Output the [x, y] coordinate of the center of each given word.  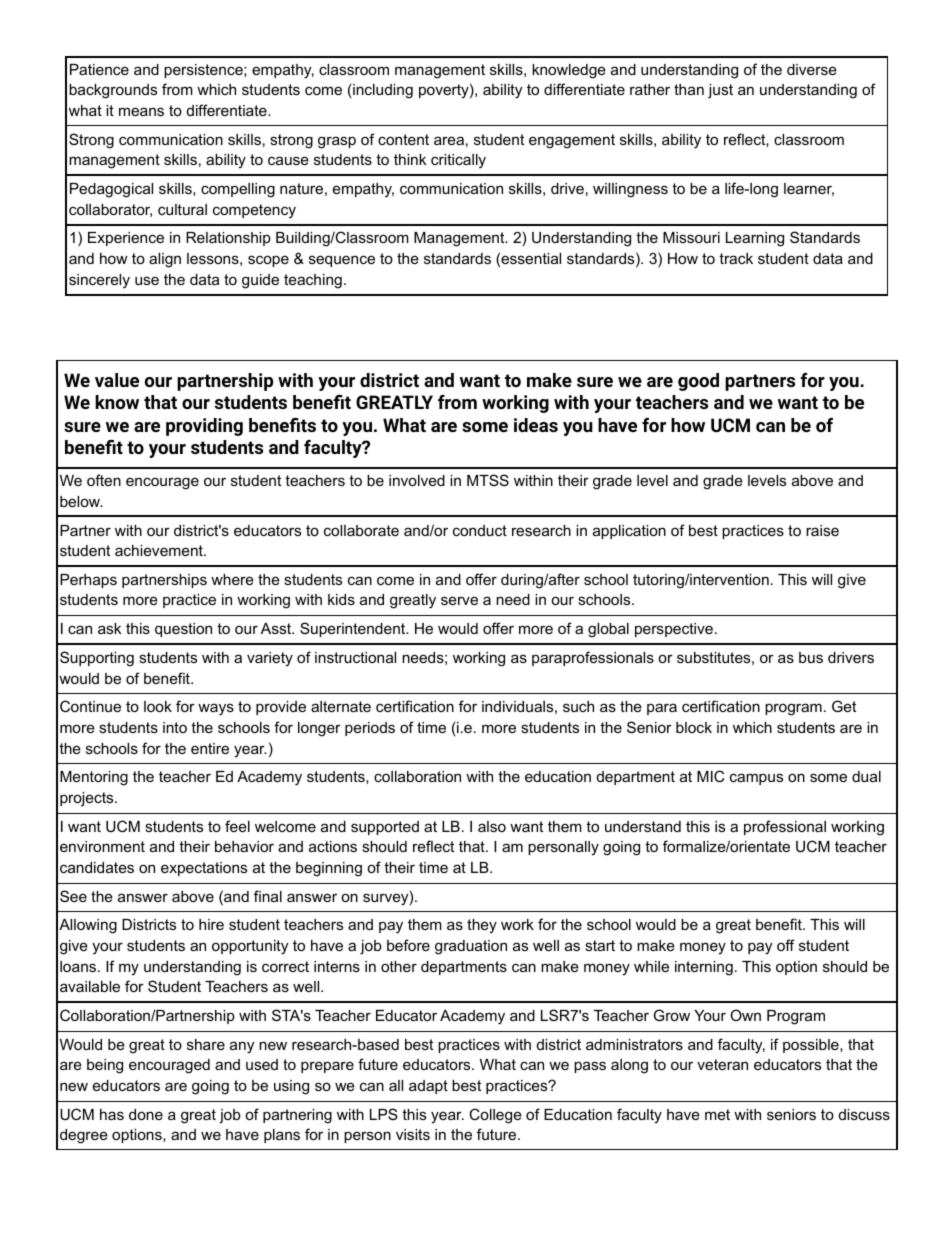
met [717, 1114]
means [141, 111]
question [183, 630]
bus [811, 657]
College [495, 1116]
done [146, 1114]
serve [459, 600]
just [720, 91]
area [449, 140]
